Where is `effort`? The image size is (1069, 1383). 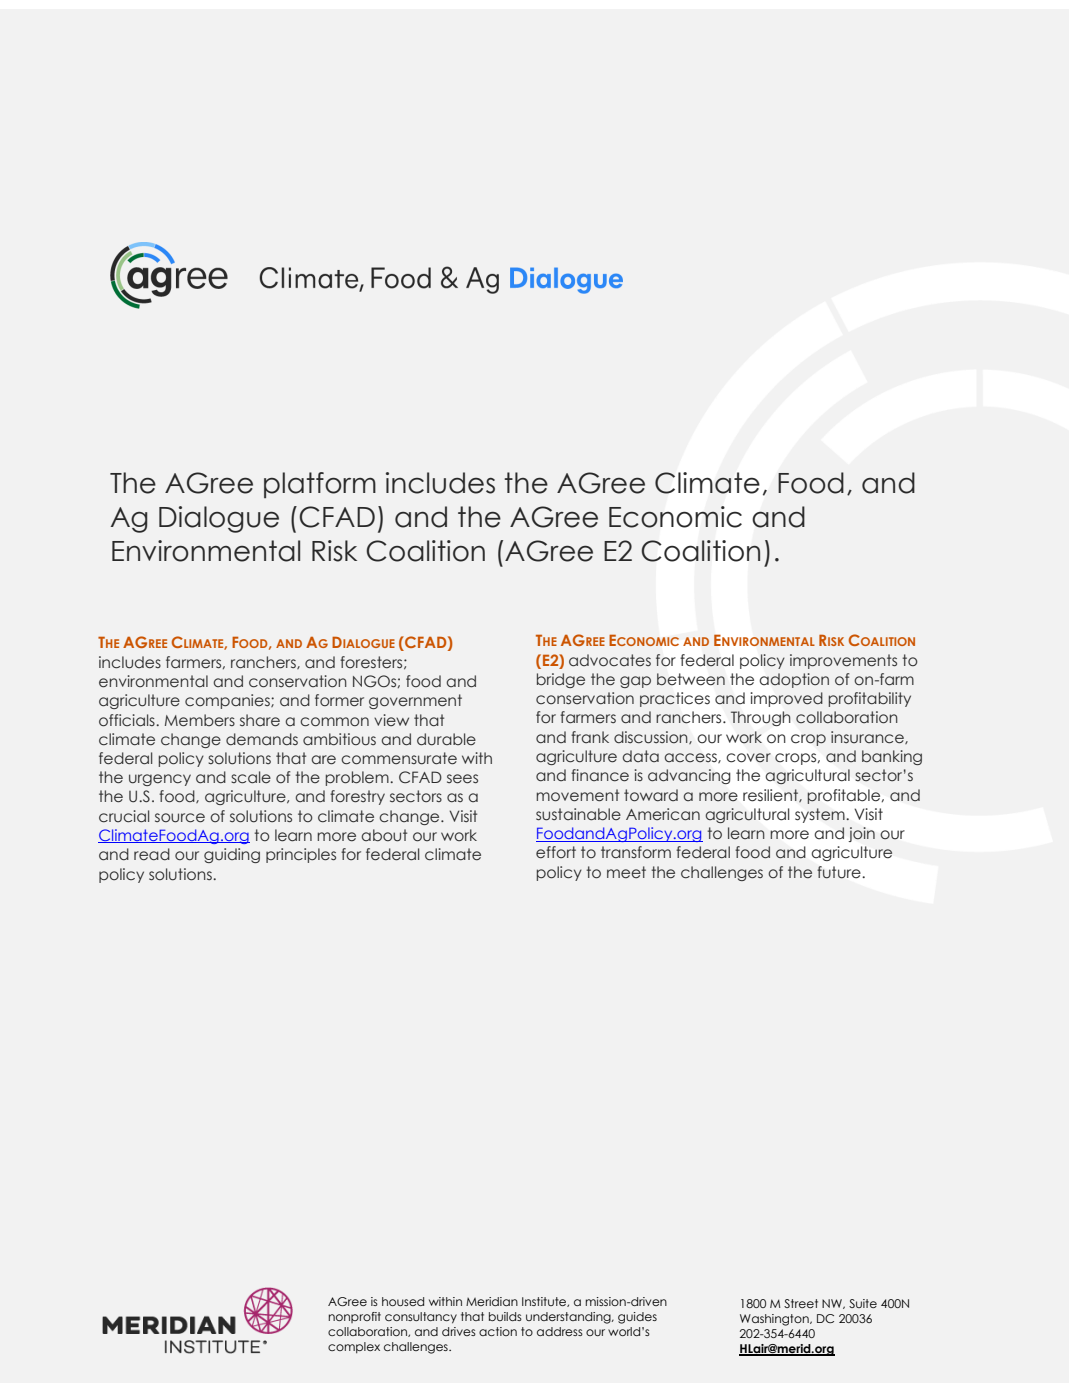 effort is located at coordinates (556, 852).
